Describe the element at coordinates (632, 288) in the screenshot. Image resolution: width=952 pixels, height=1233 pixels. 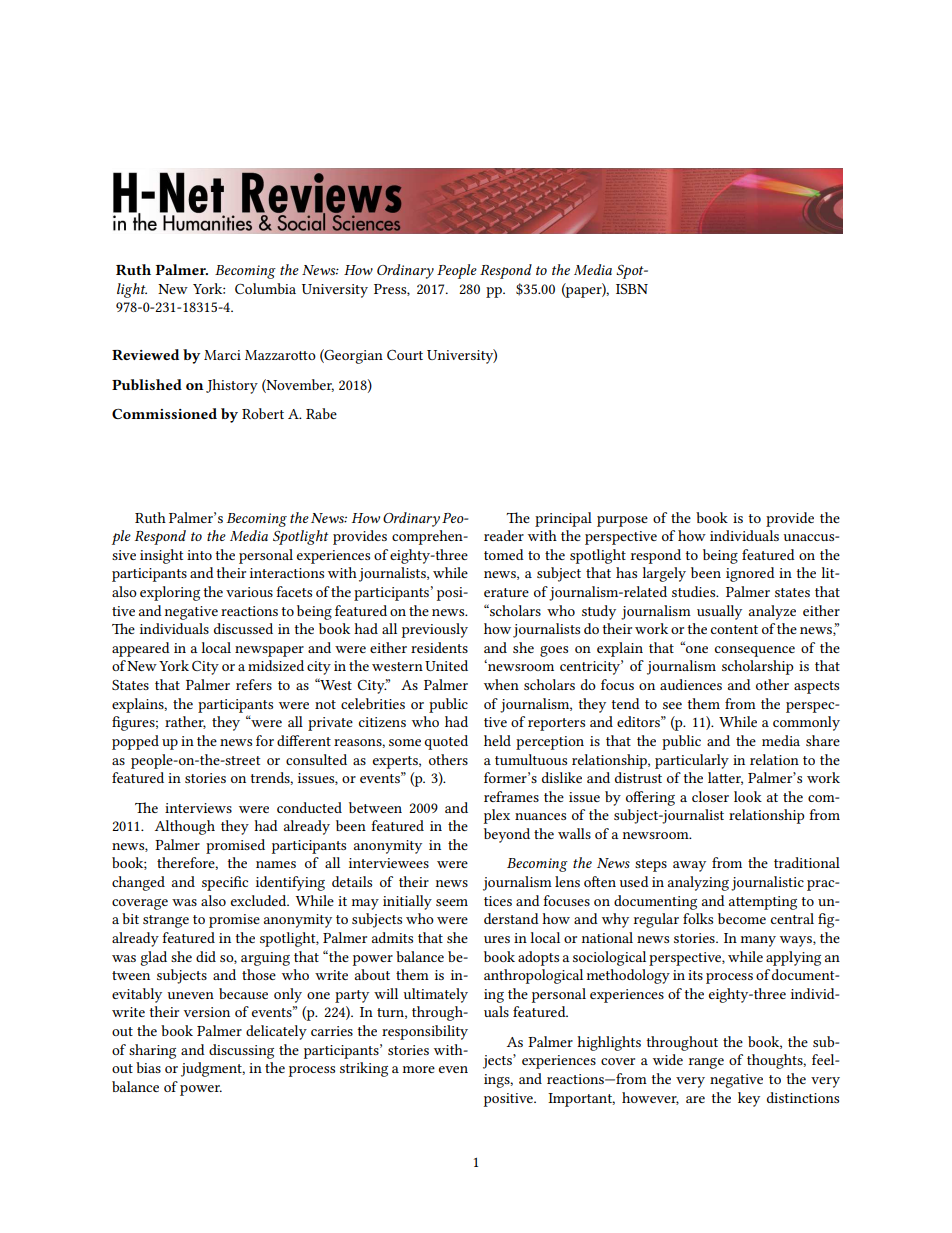
I see `ISBN` at that location.
